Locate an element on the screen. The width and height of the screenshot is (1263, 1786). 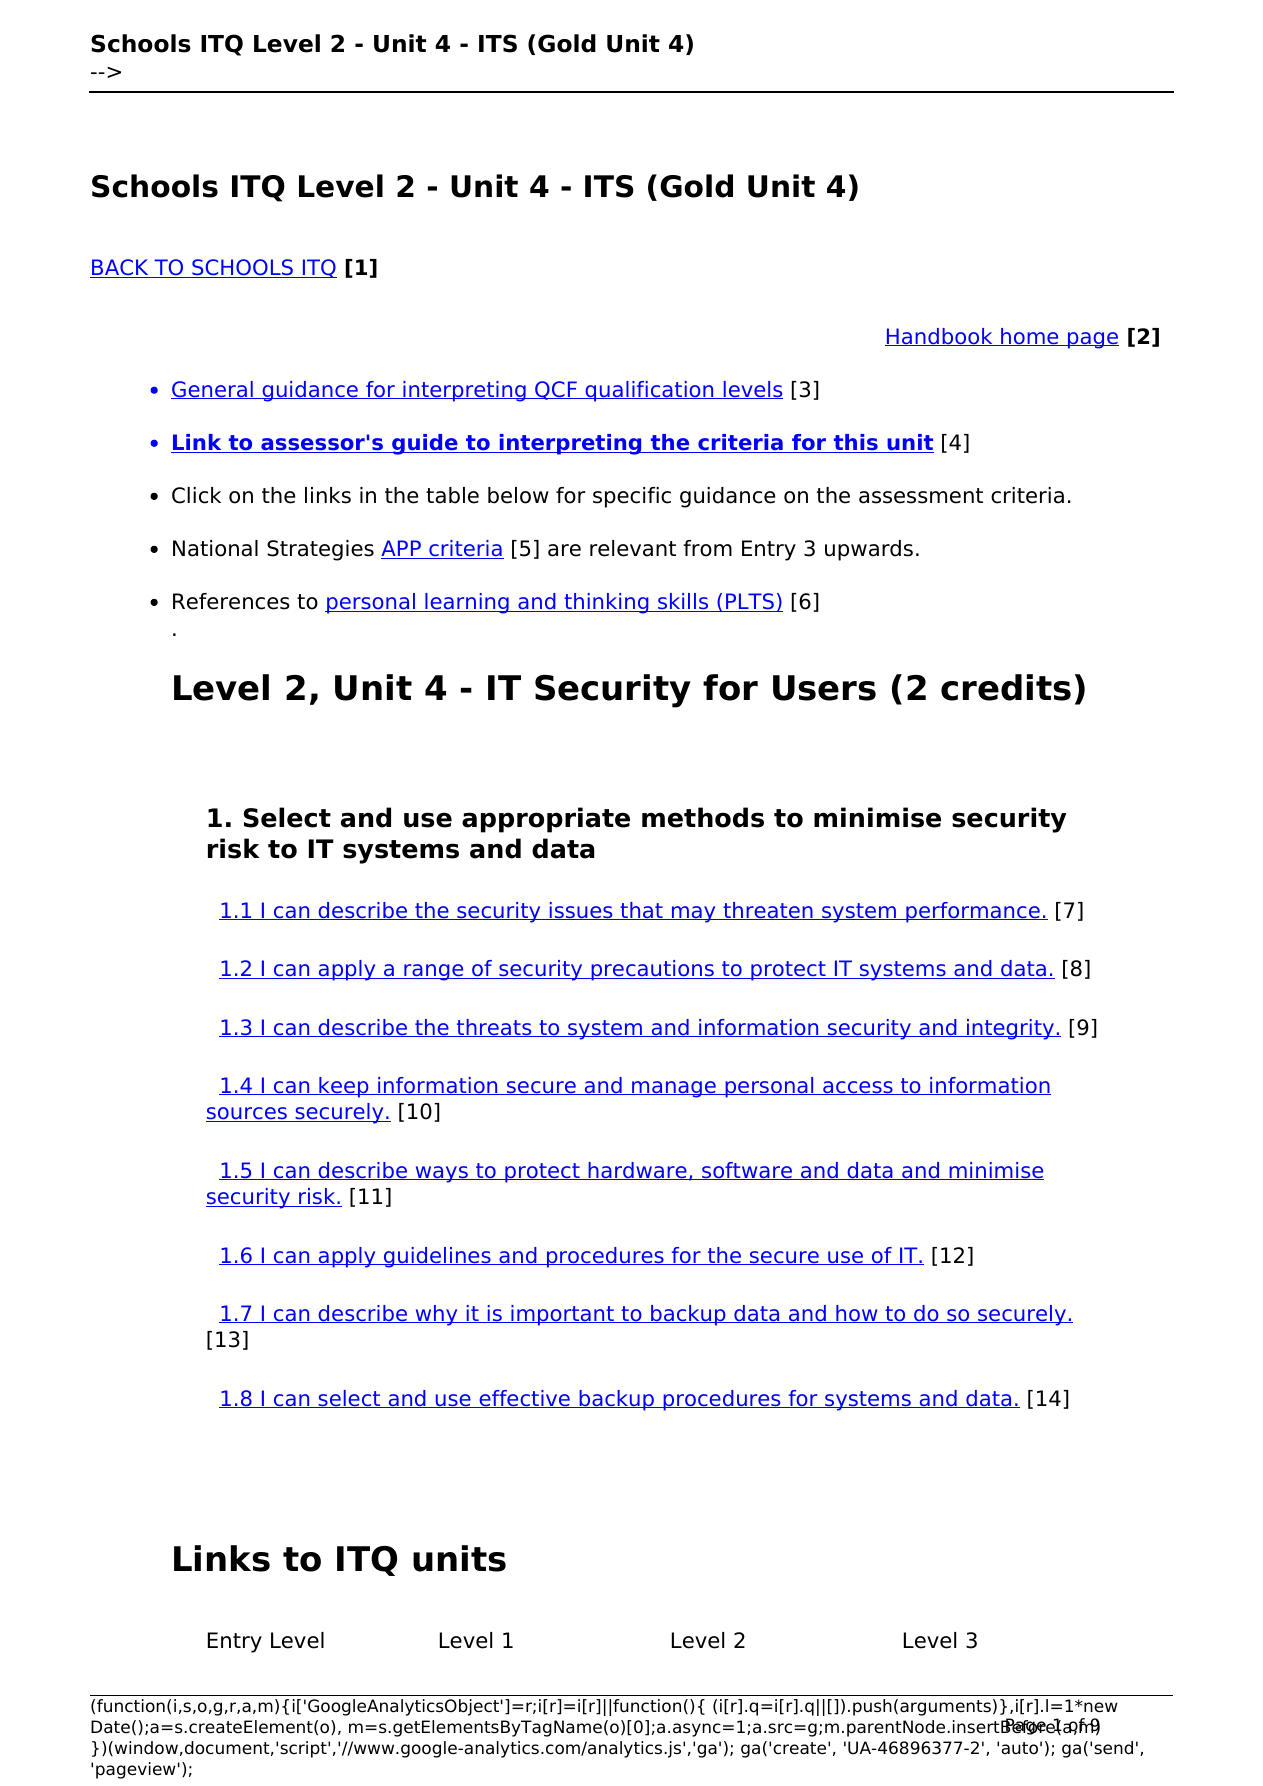
manage is located at coordinates (674, 1089).
